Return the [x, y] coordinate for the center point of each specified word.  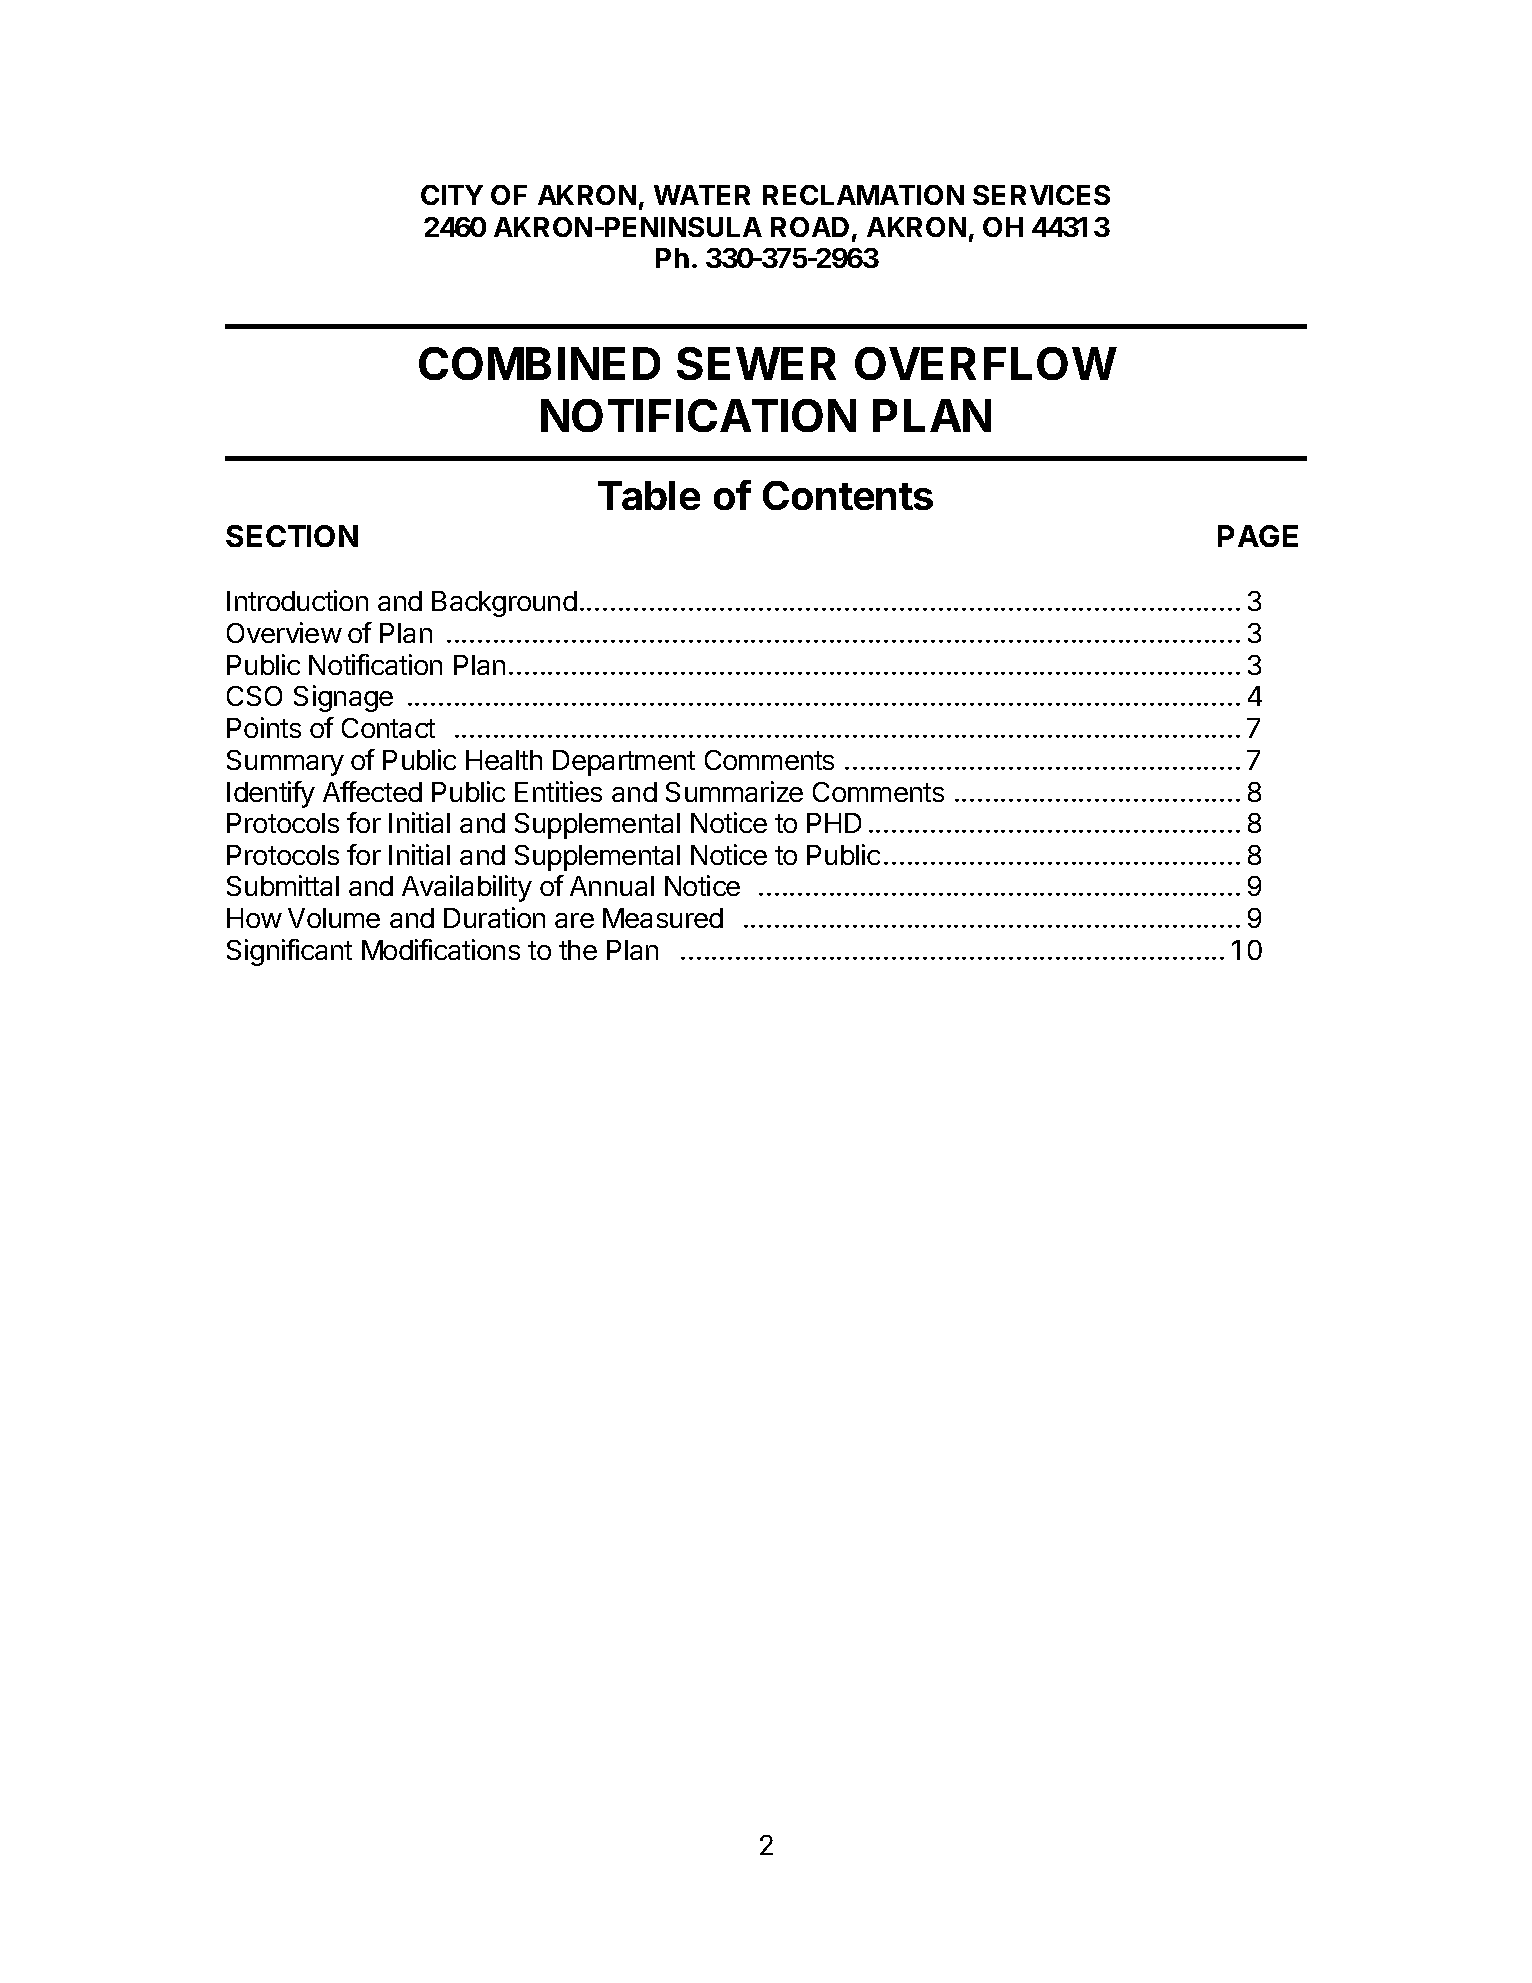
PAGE [1258, 536]
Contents [848, 495]
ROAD [810, 227]
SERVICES [1041, 195]
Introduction [297, 600]
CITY [452, 195]
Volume [334, 918]
